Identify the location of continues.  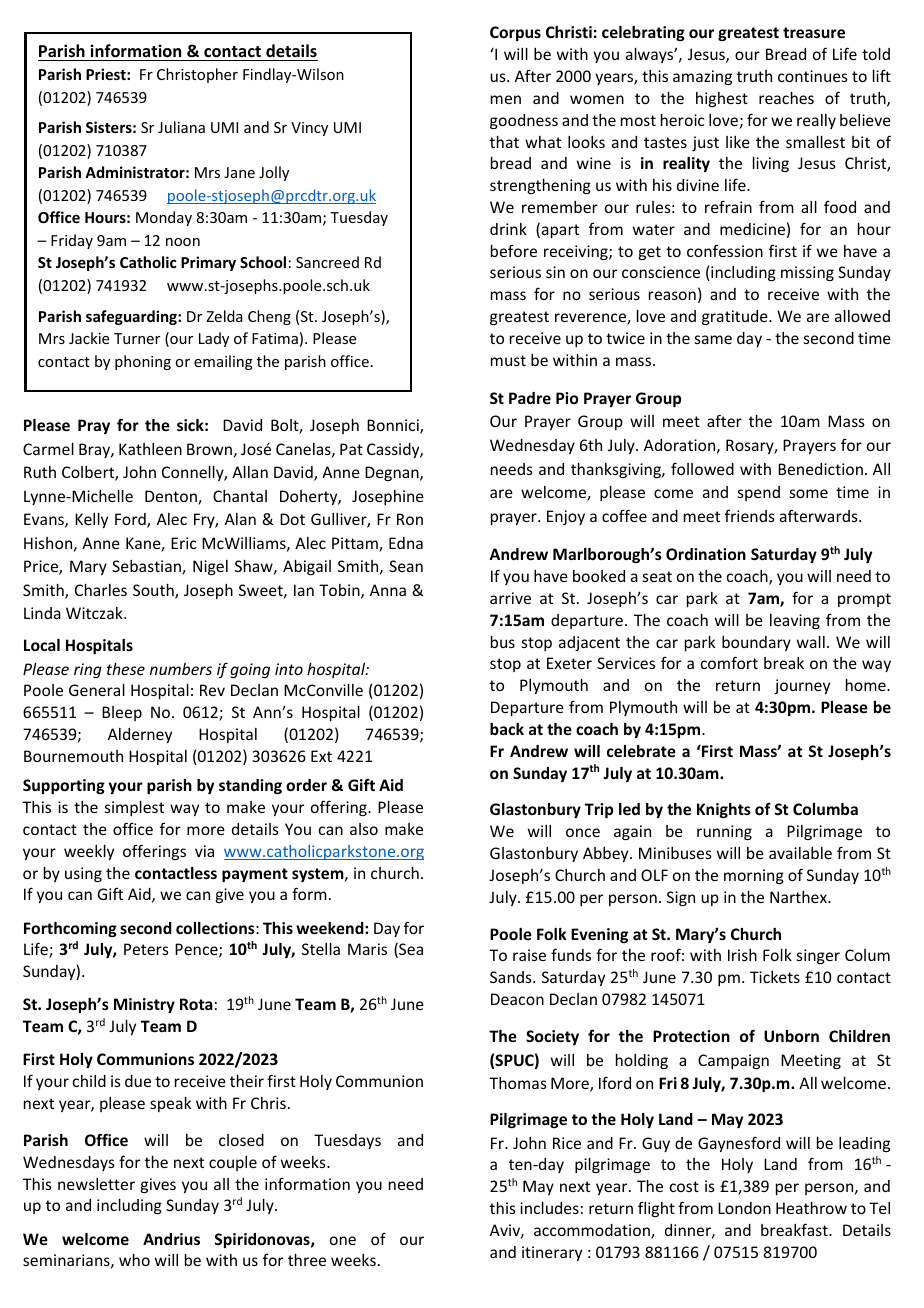
(813, 76).
